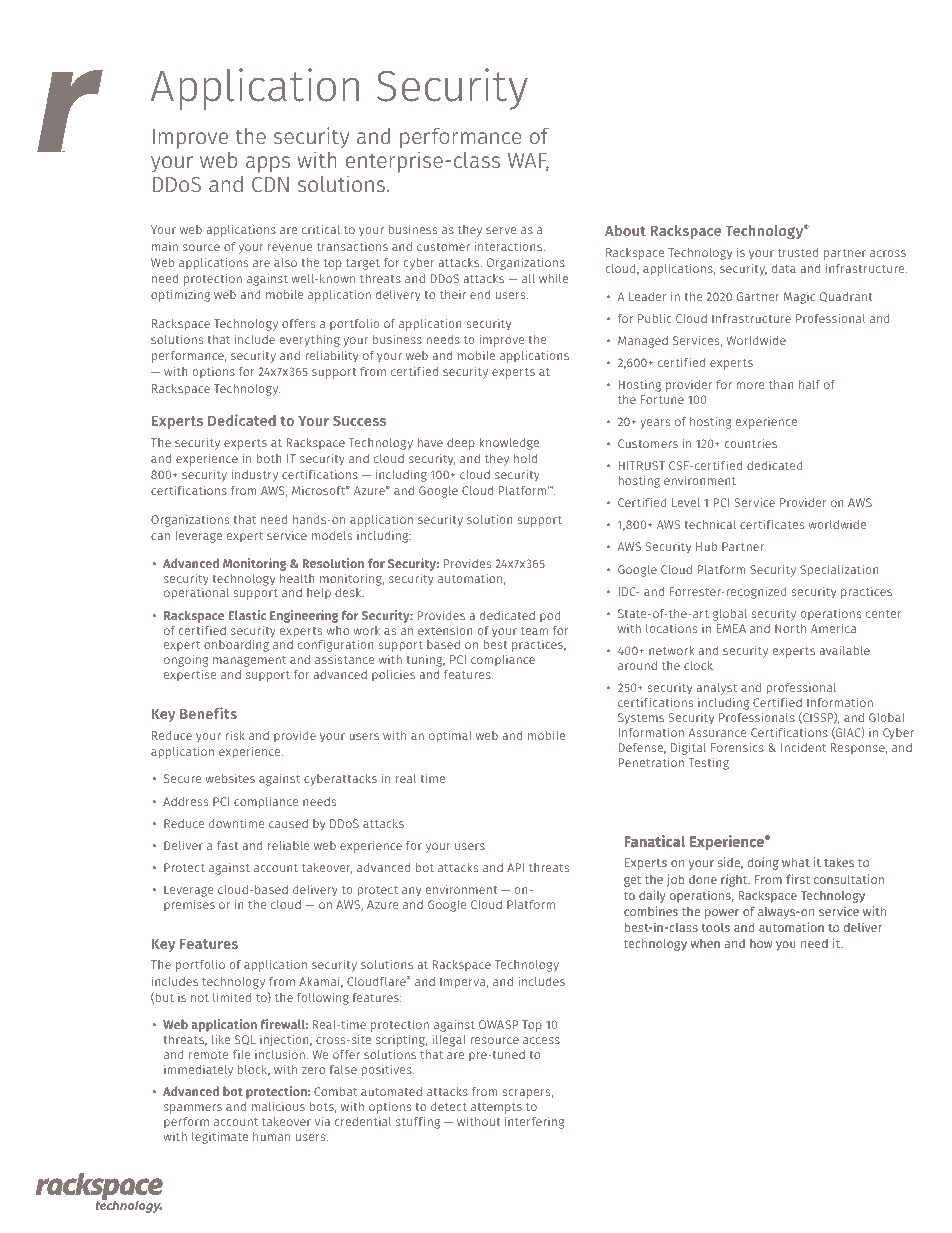  What do you see at coordinates (772, 524) in the document?
I see `certificates` at bounding box center [772, 524].
